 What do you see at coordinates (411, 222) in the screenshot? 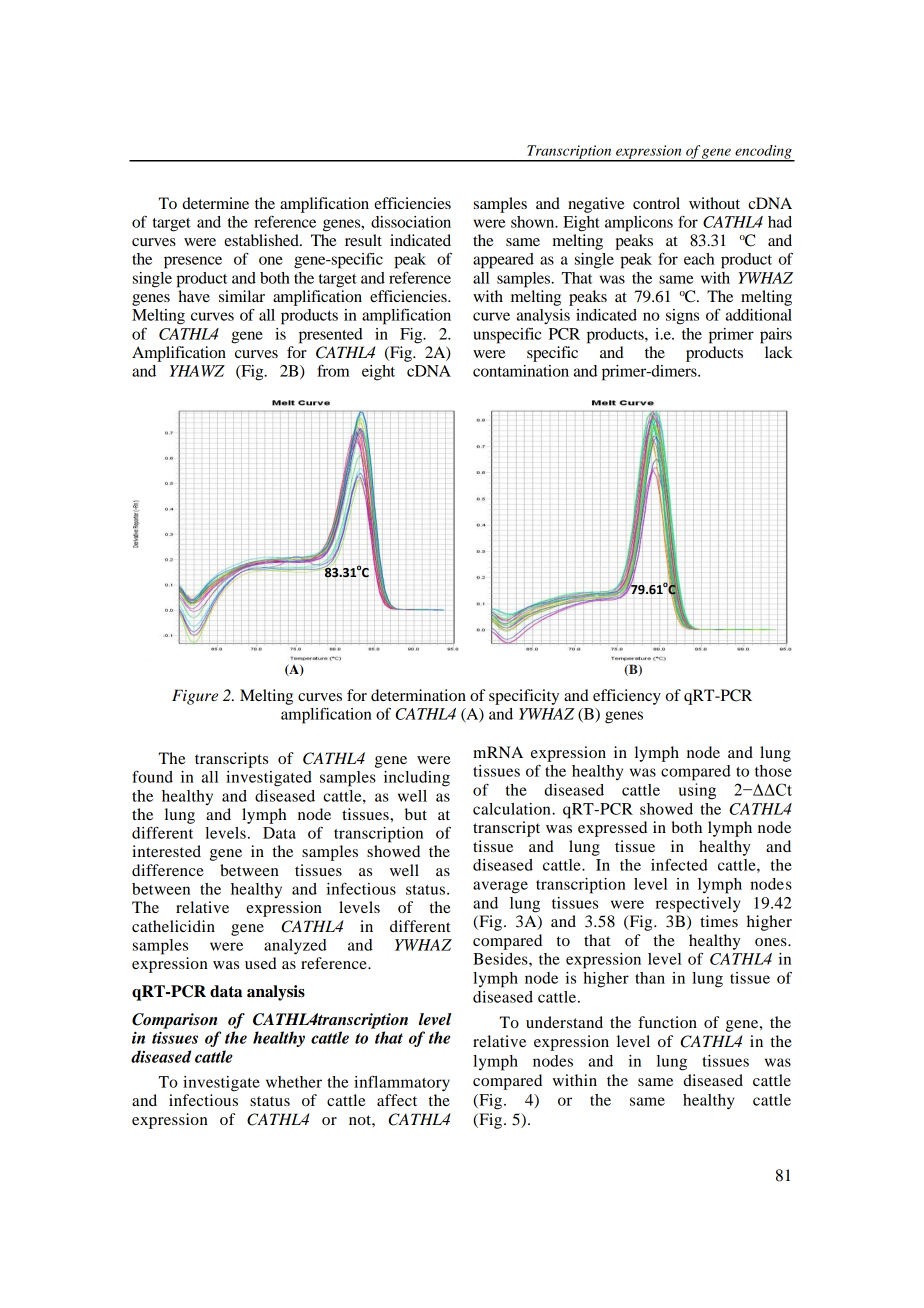
I see `dissociation` at bounding box center [411, 222].
